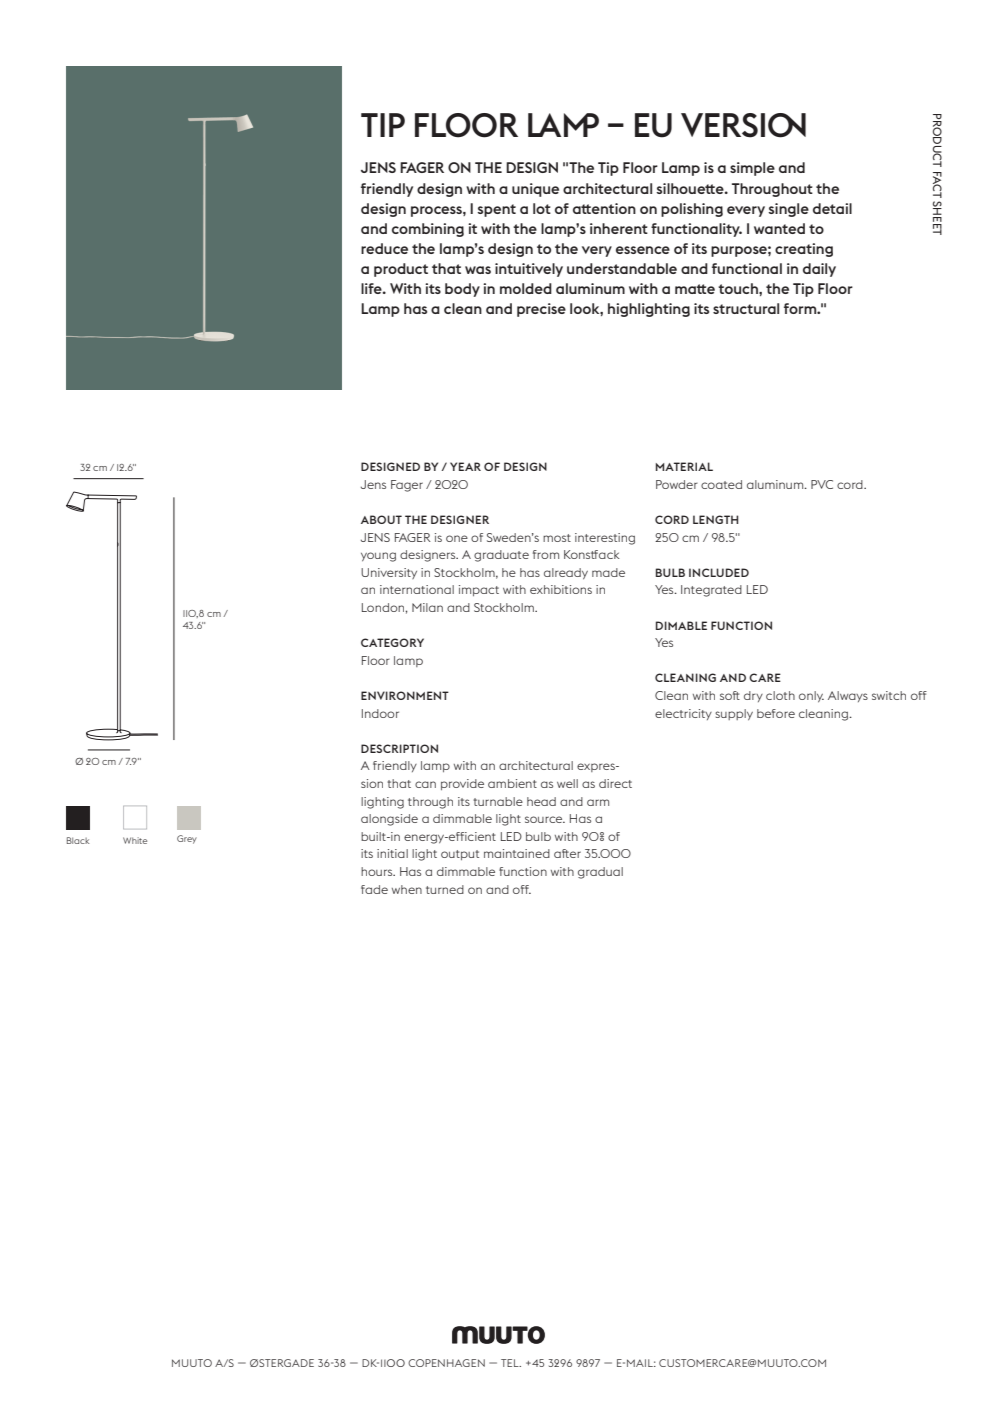 This image has height=1411, width=997. What do you see at coordinates (776, 713) in the image?
I see `before` at bounding box center [776, 713].
